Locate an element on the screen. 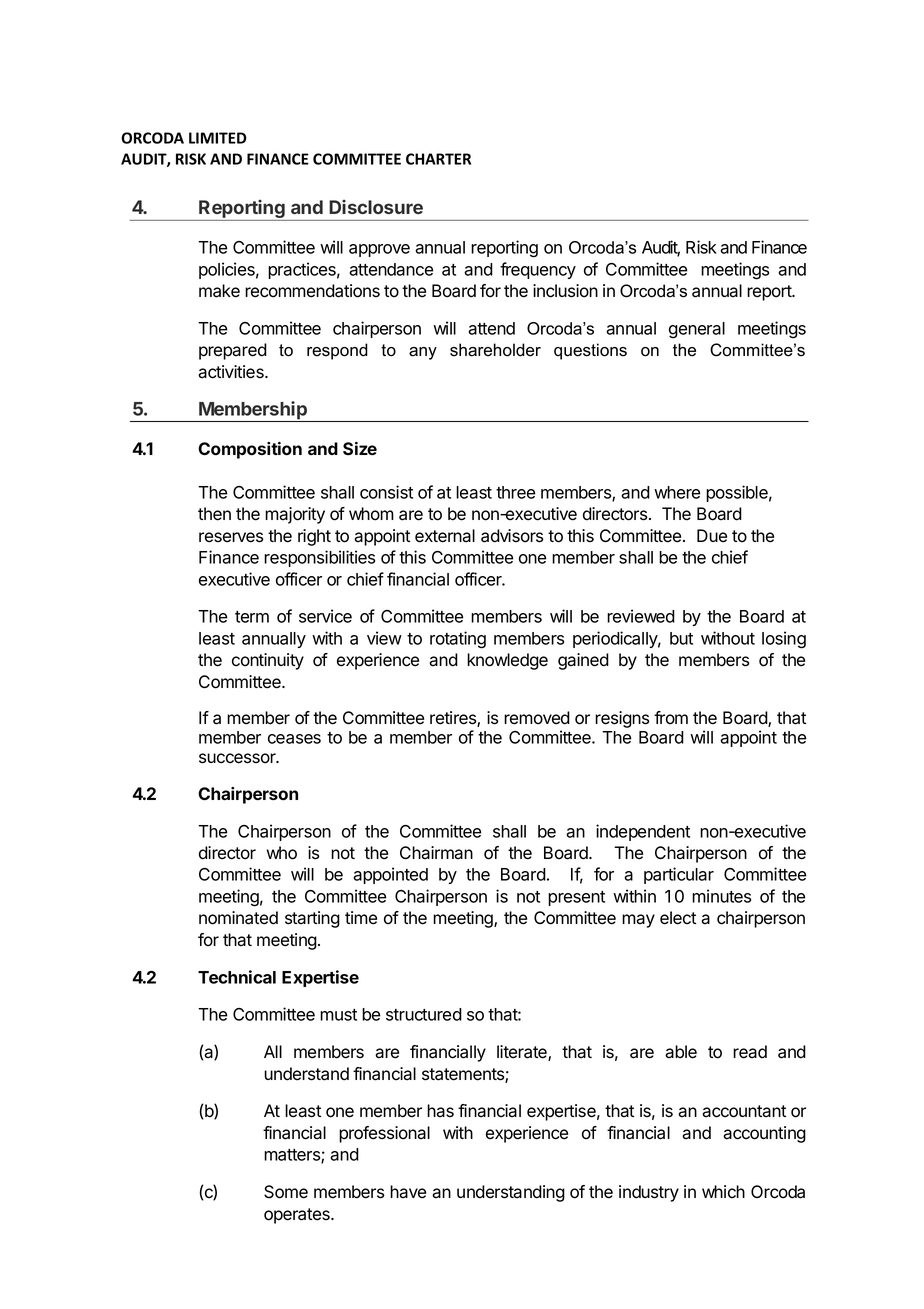 The width and height of the screenshot is (924, 1309). particular is located at coordinates (679, 875).
